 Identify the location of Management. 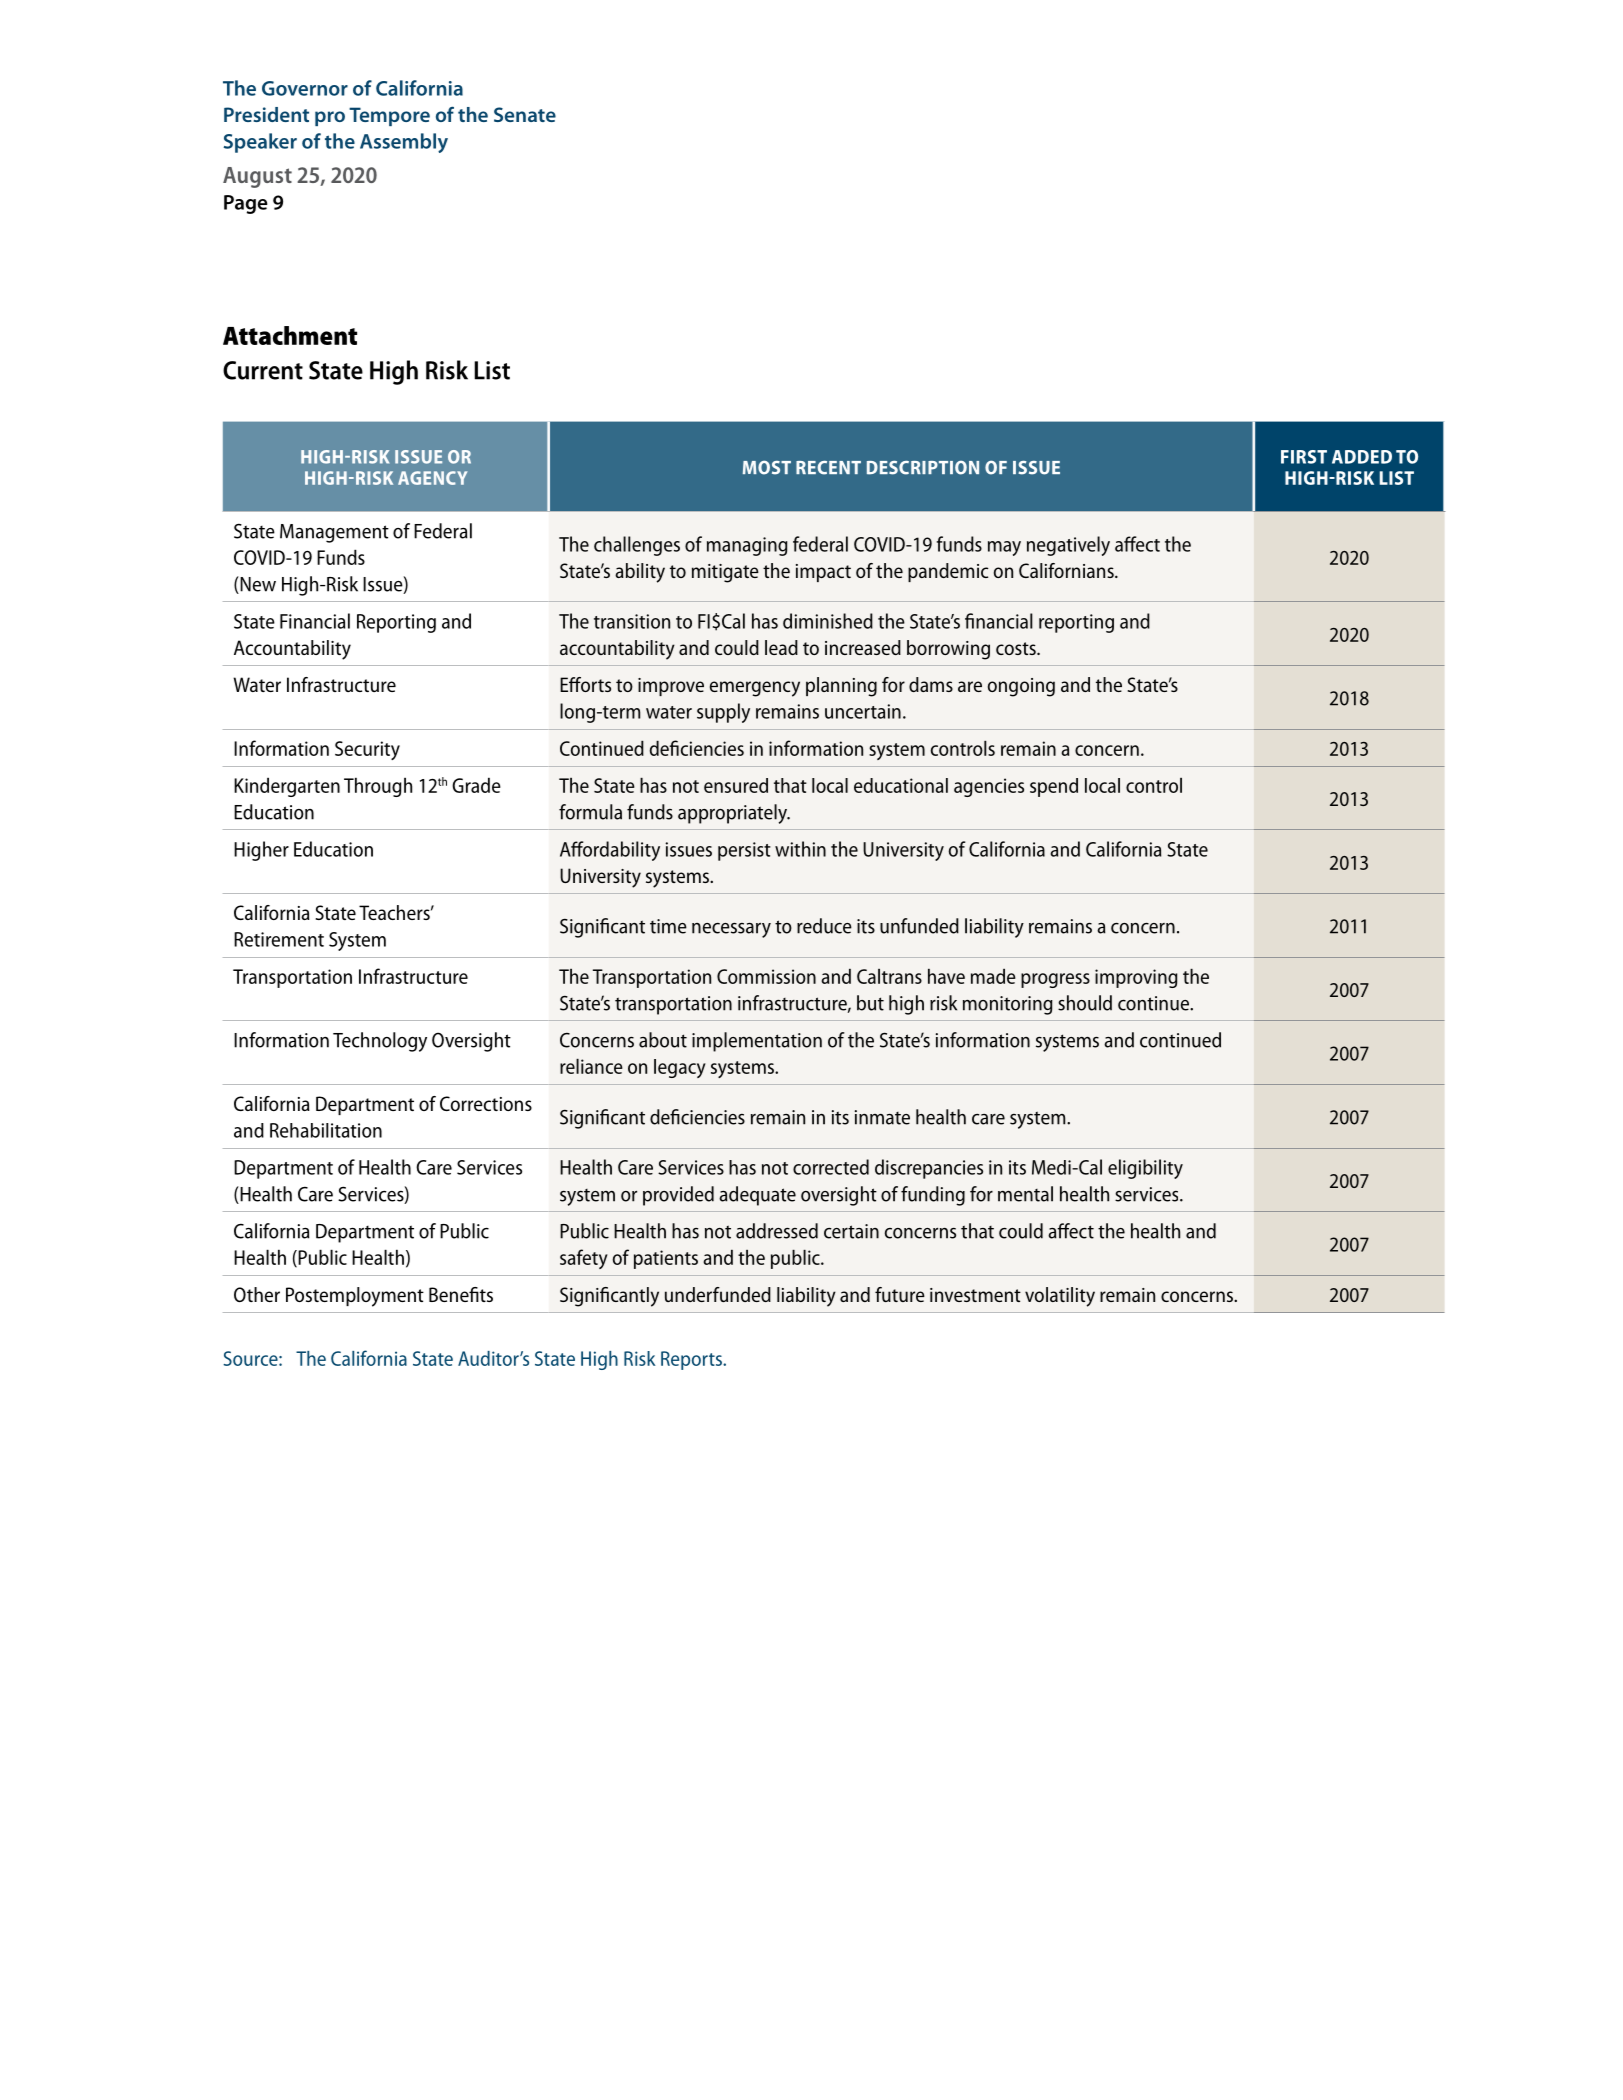
(334, 533).
